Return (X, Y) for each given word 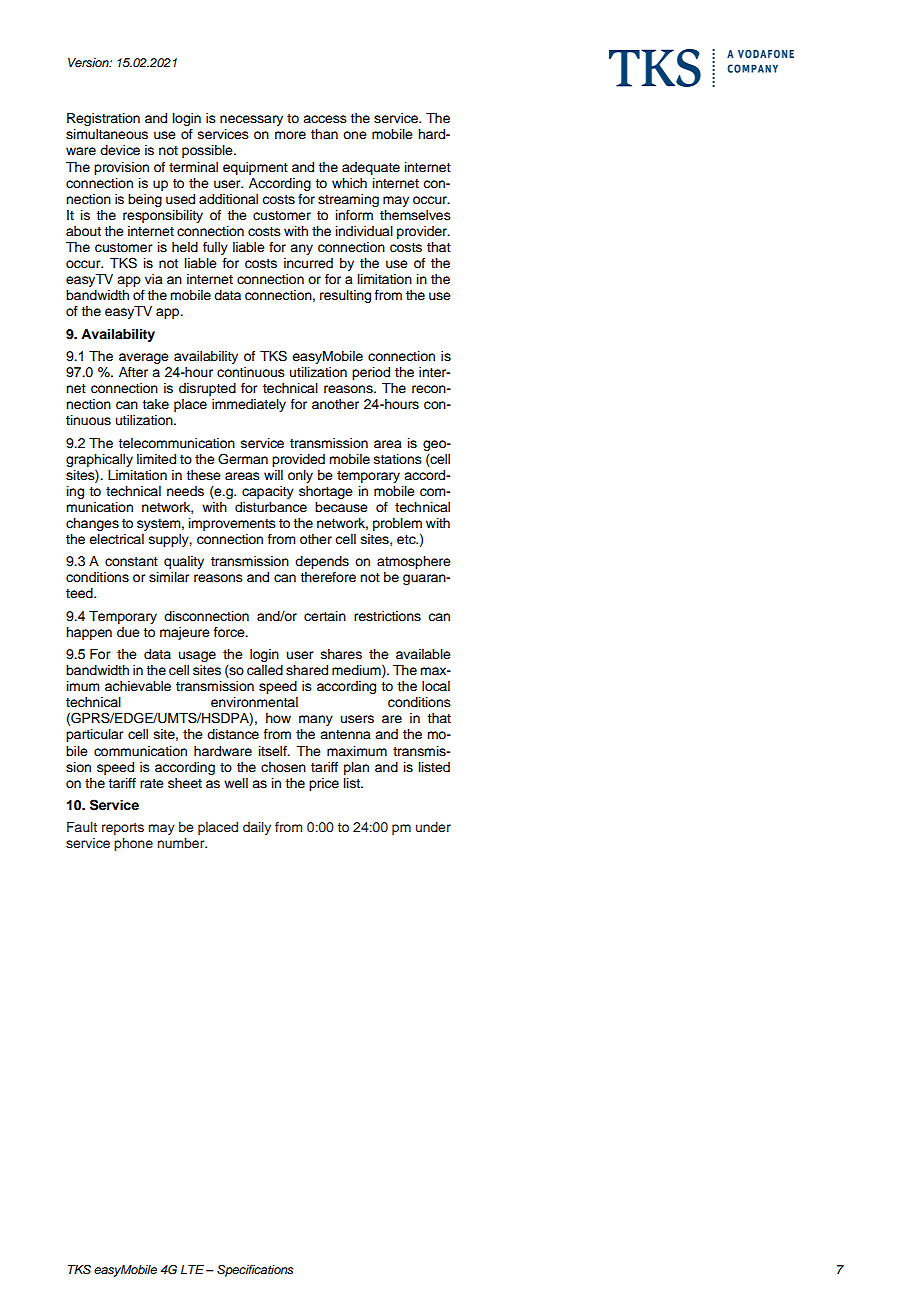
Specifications (255, 1271)
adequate (371, 168)
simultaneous (107, 134)
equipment (255, 168)
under (433, 827)
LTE (194, 1269)
